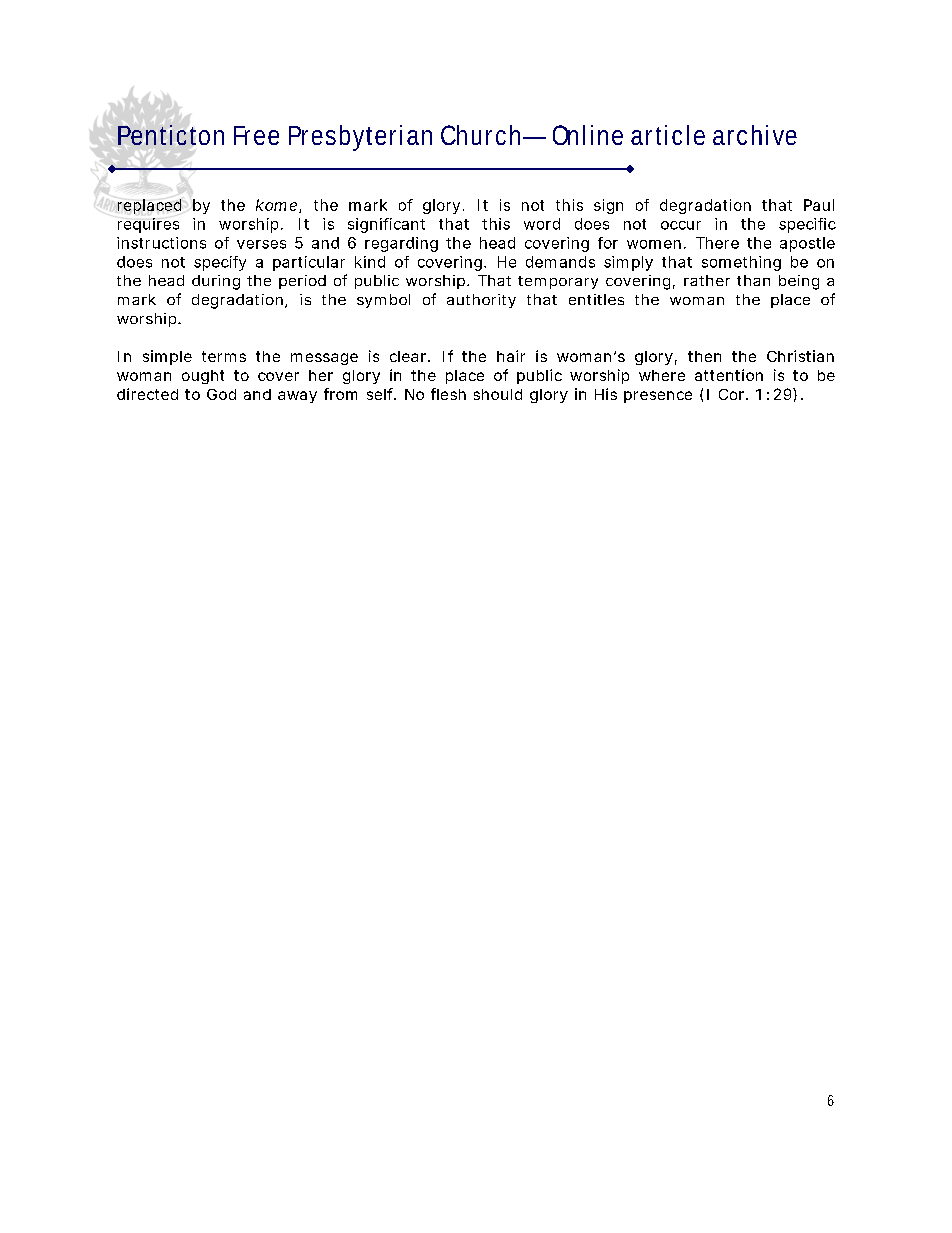 Image resolution: width=952 pixels, height=1233 pixels. What do you see at coordinates (717, 243) in the screenshot?
I see `There` at bounding box center [717, 243].
